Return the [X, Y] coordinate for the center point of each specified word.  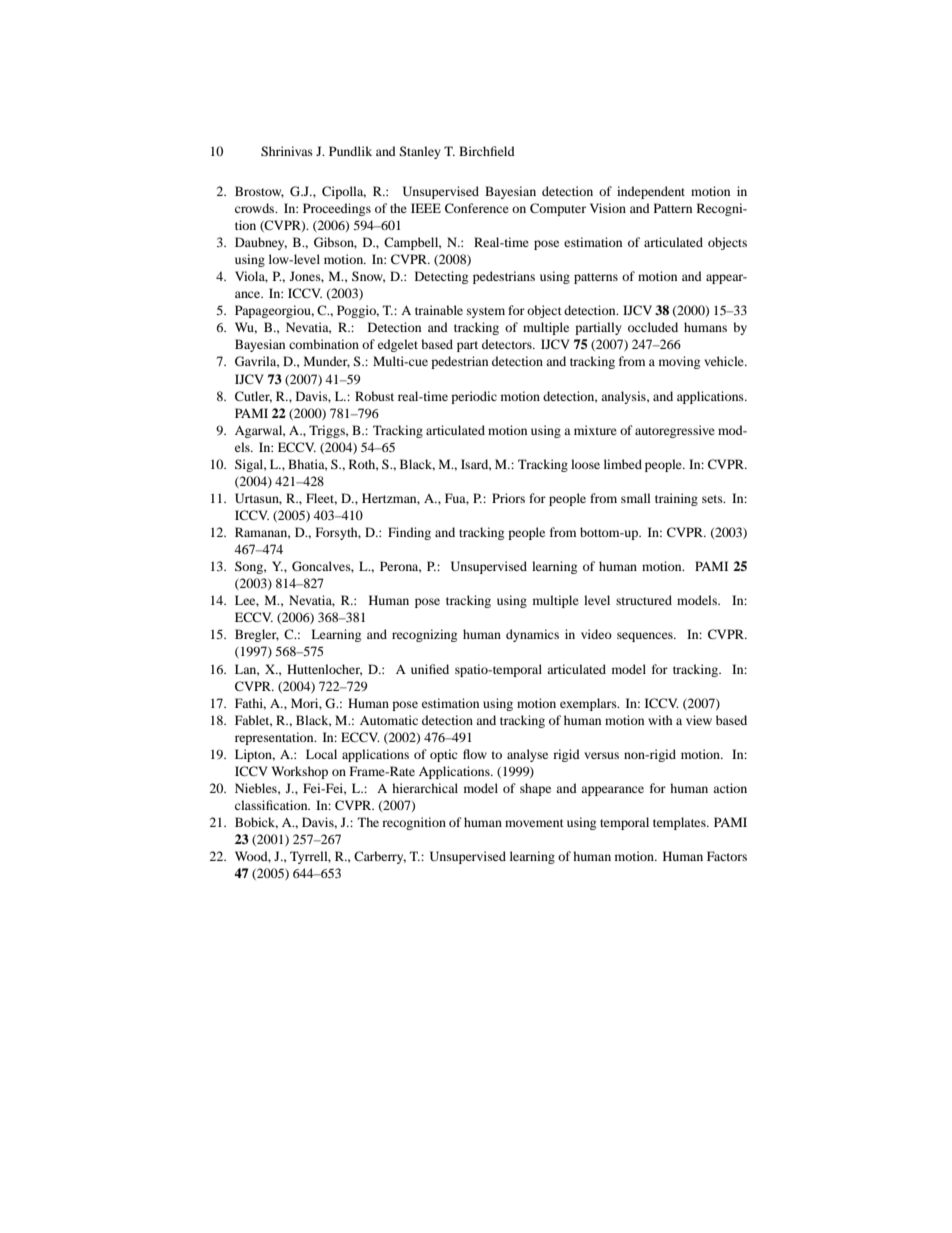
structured [644, 600]
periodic [474, 397]
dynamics [532, 635]
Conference [477, 208]
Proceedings [337, 209]
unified [430, 669]
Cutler [253, 397]
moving [679, 362]
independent [651, 192]
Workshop [300, 772]
